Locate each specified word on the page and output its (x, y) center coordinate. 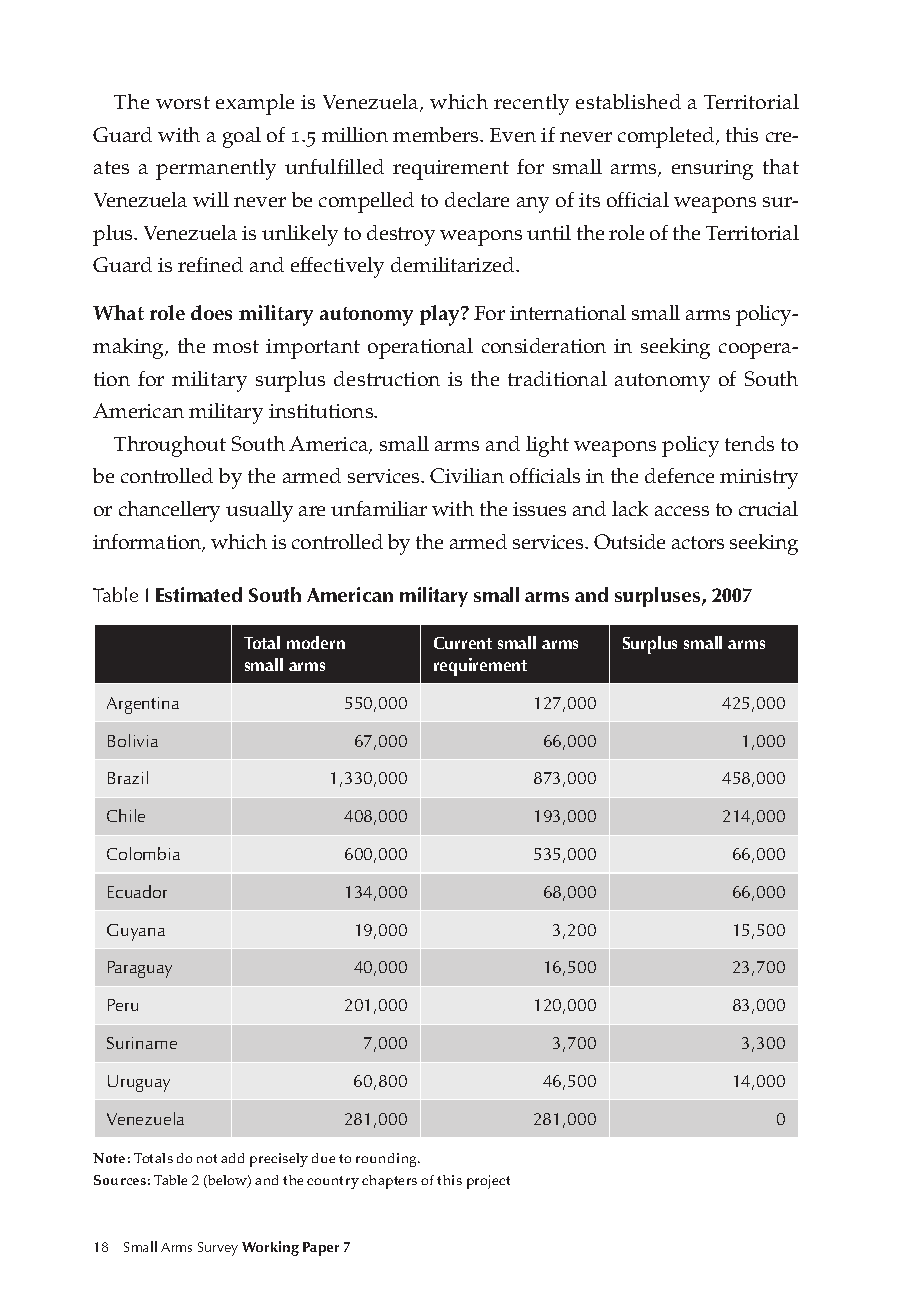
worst (183, 102)
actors (698, 542)
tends (749, 443)
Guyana (136, 932)
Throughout (170, 446)
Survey (218, 1249)
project (488, 1182)
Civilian (467, 475)
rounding (388, 1160)
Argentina (143, 705)
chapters (389, 1182)
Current (463, 643)
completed (667, 137)
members (437, 134)
